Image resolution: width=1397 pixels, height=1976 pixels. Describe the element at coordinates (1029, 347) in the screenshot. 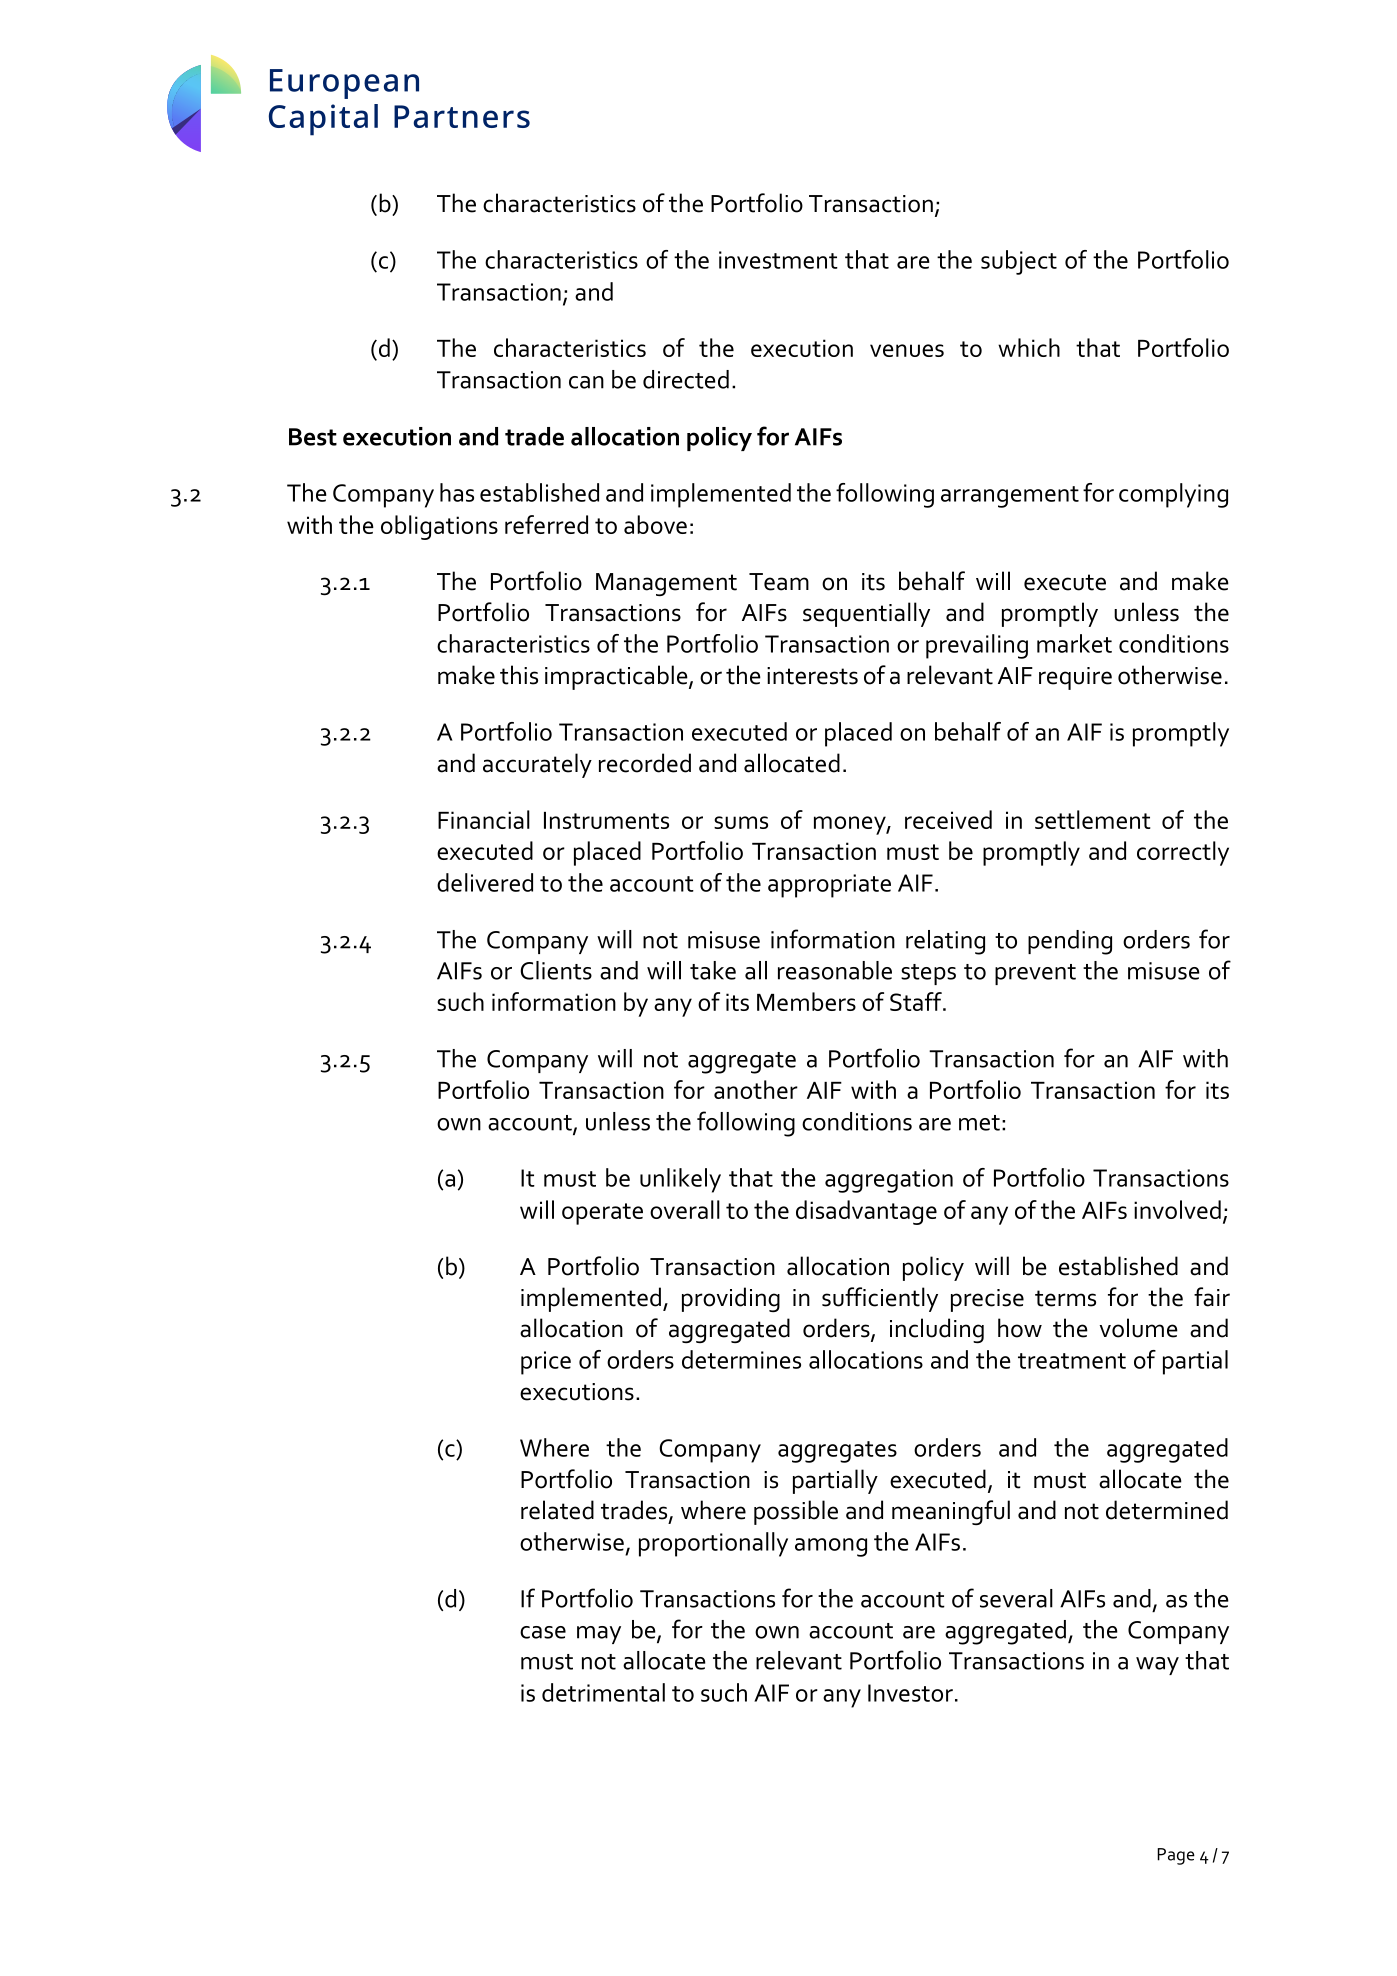

I see `which` at that location.
